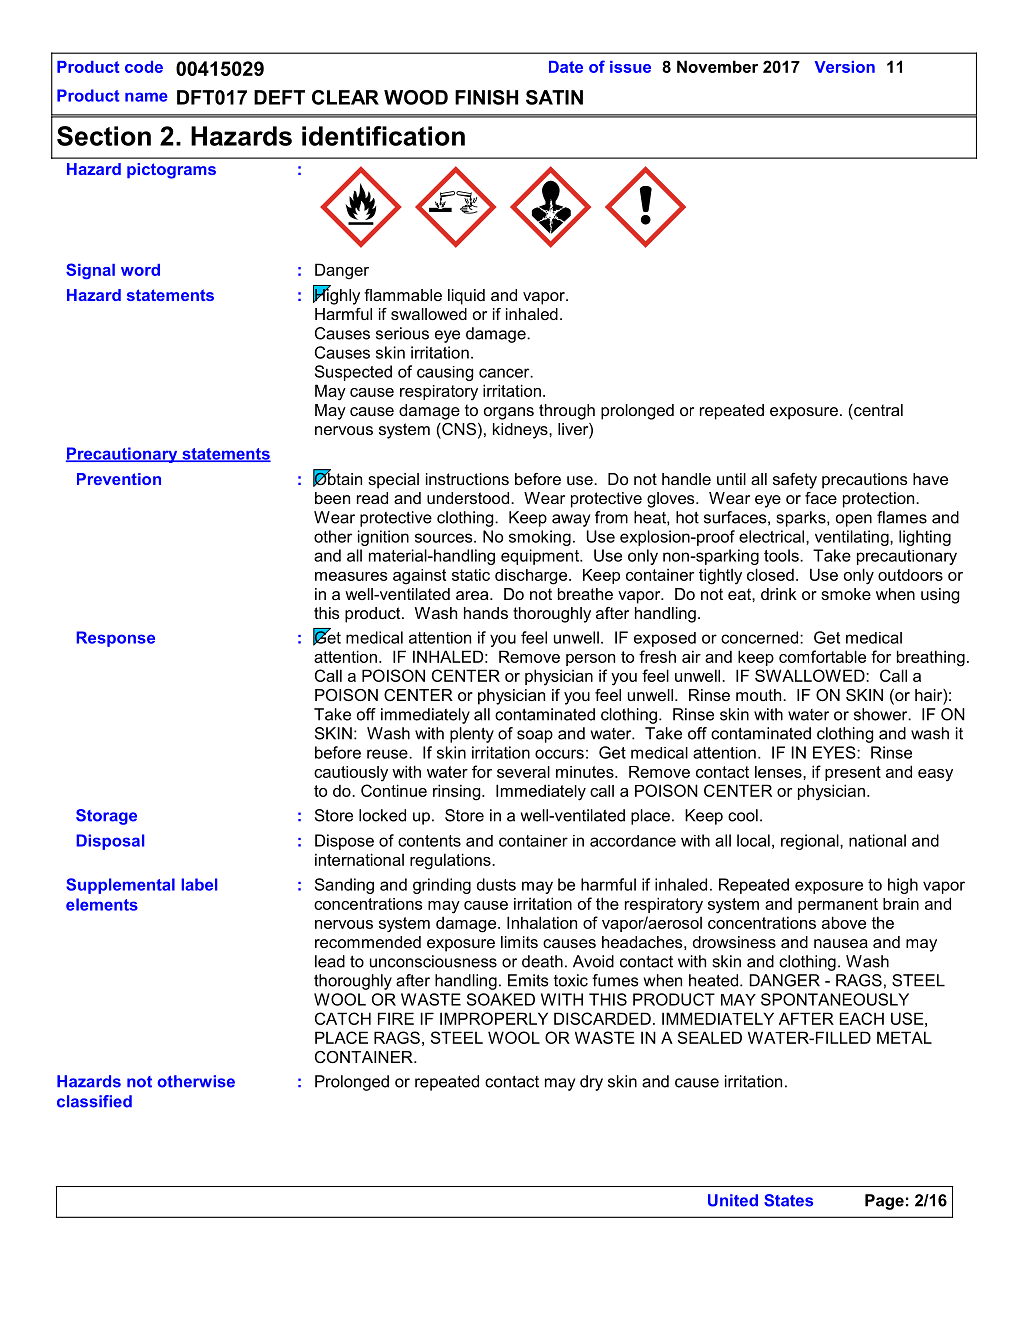 This screenshot has width=1029, height=1331. What do you see at coordinates (865, 481) in the screenshot?
I see `precautions` at bounding box center [865, 481].
